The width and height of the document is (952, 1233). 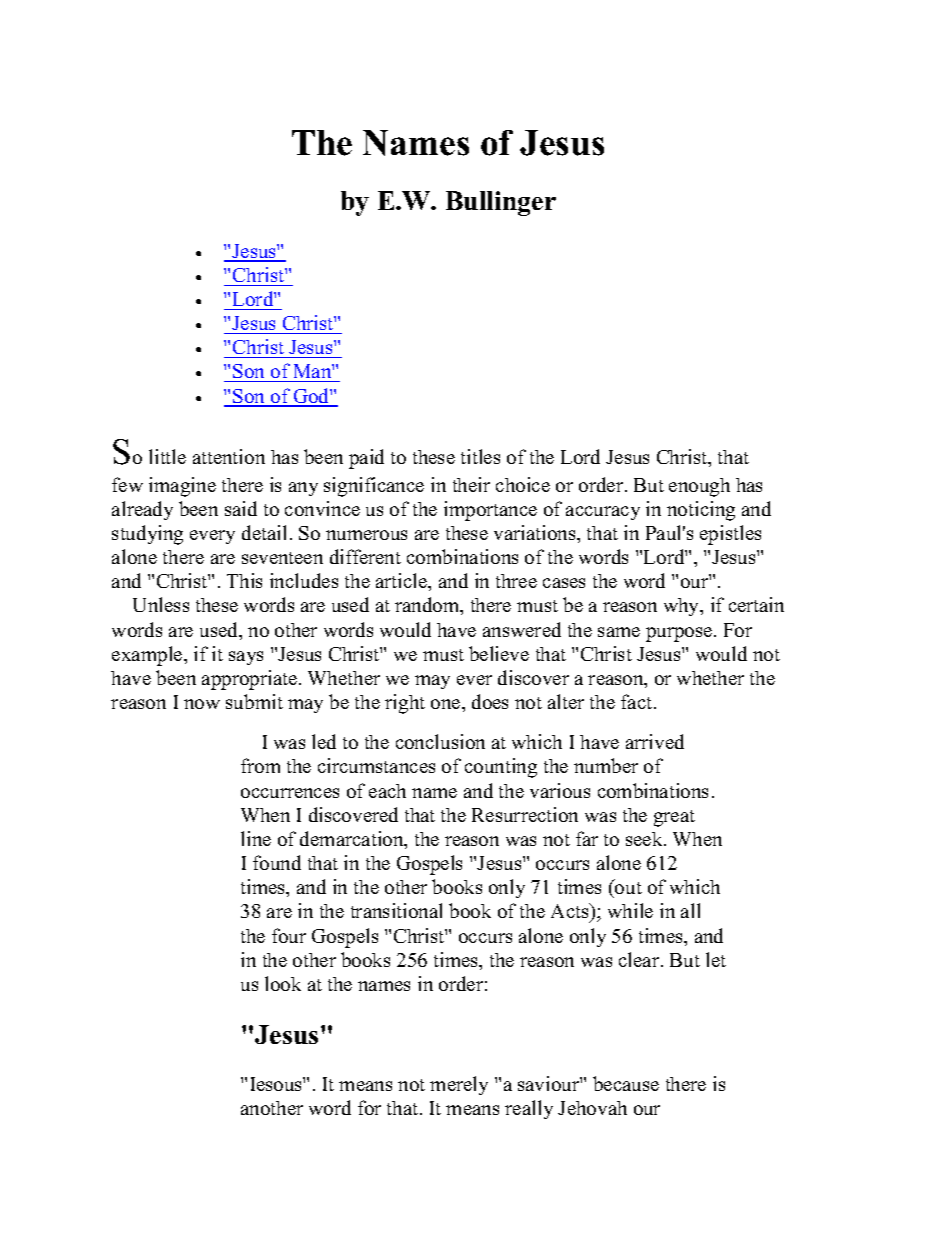 What do you see at coordinates (501, 203) in the document?
I see `Bullinger` at bounding box center [501, 203].
